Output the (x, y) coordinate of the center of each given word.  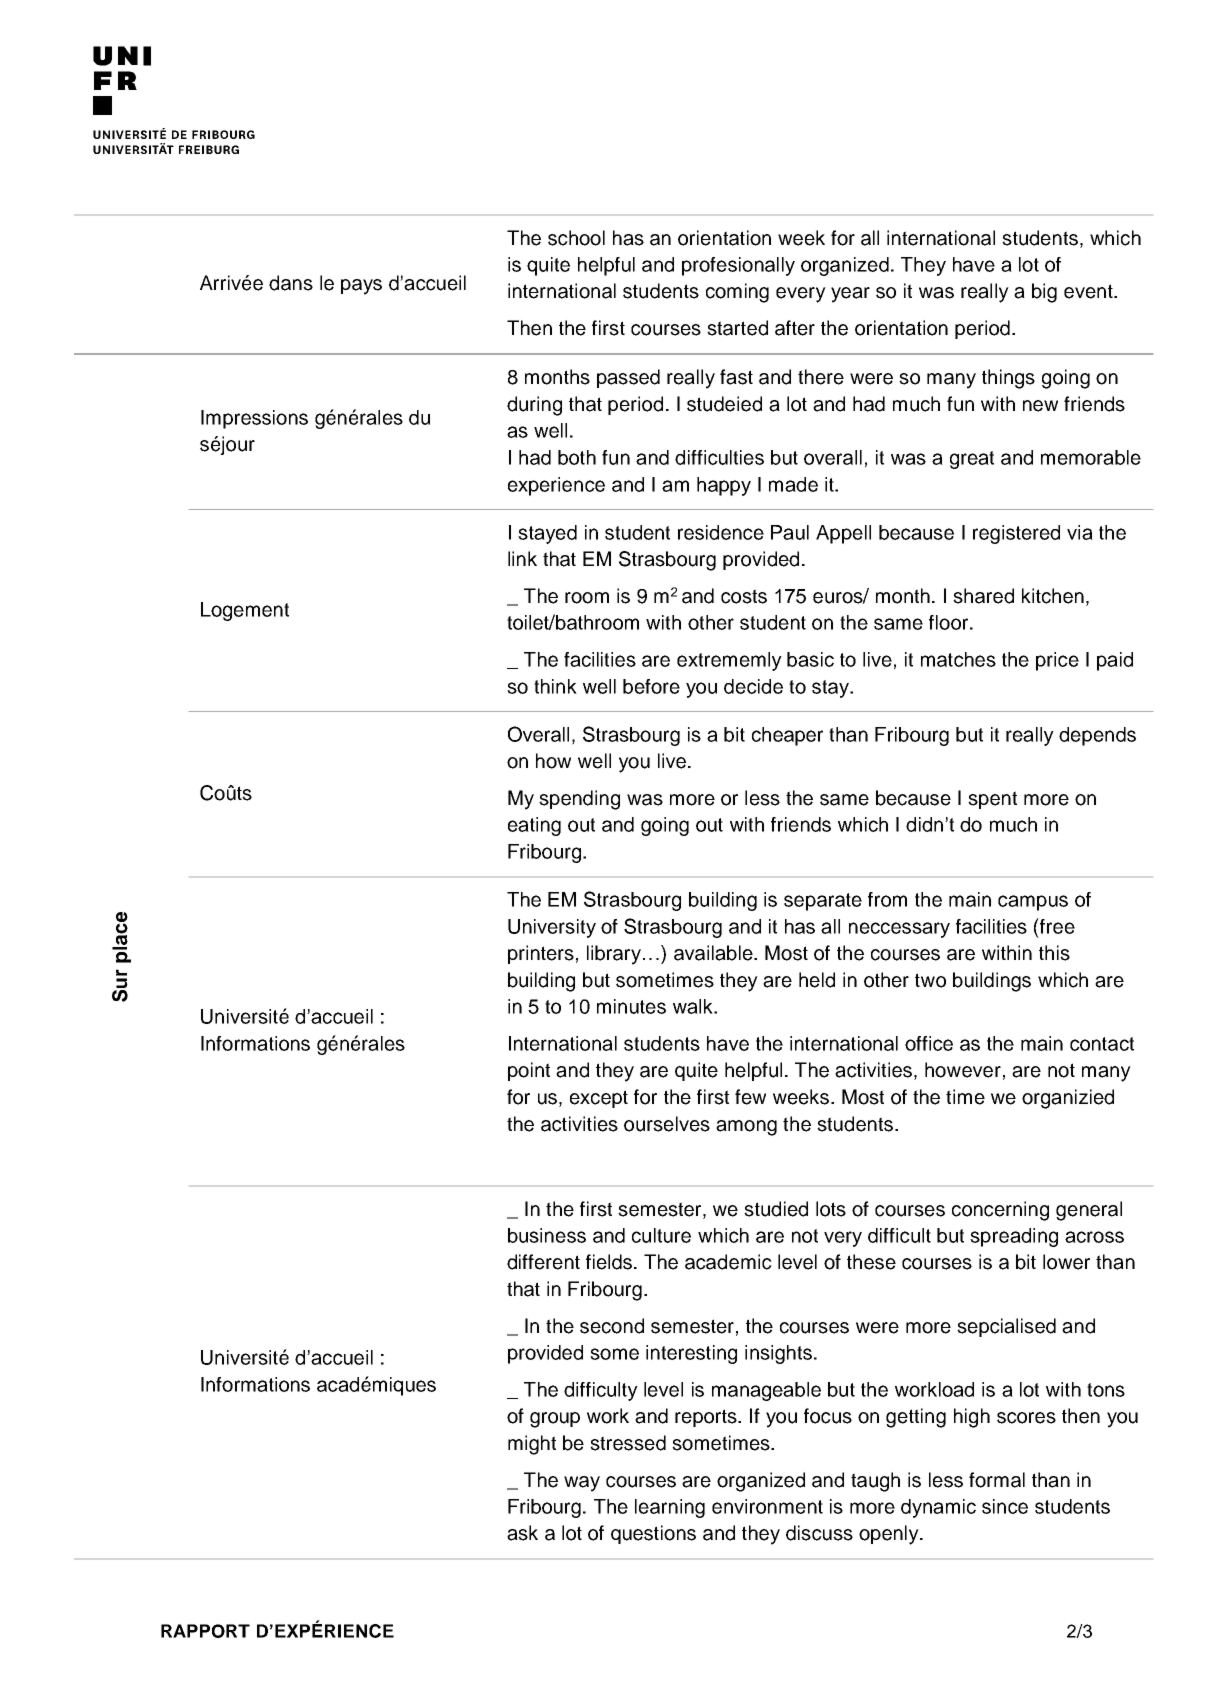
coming (737, 293)
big (1044, 293)
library (614, 955)
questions (653, 1534)
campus (1033, 903)
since (1005, 1506)
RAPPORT (205, 1631)
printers (541, 954)
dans (291, 283)
